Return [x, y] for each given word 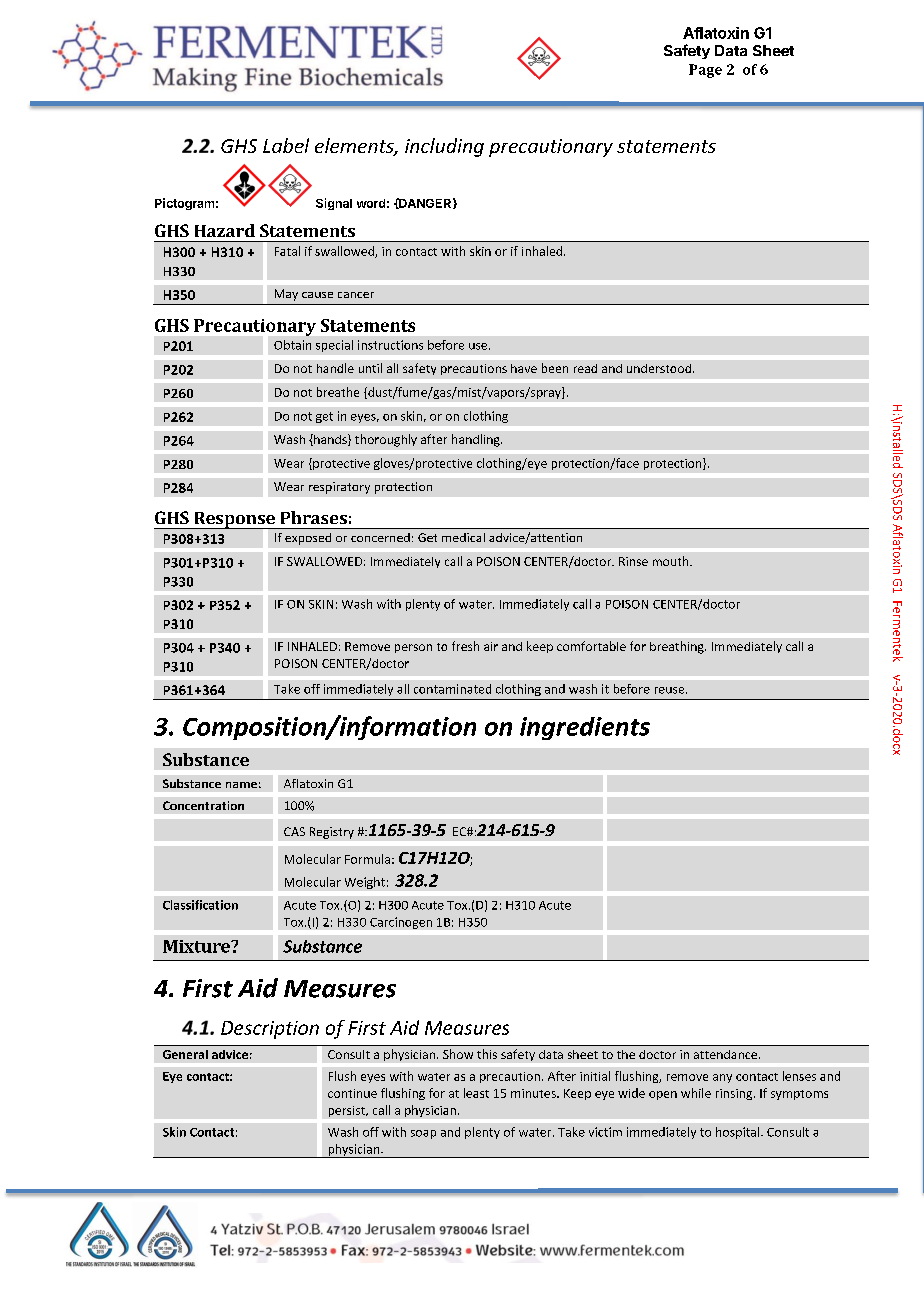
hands [330, 440]
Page [705, 71]
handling [477, 440]
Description [270, 1030]
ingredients [585, 728]
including [444, 147]
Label [286, 145]
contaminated [452, 689]
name [241, 785]
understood [659, 368]
